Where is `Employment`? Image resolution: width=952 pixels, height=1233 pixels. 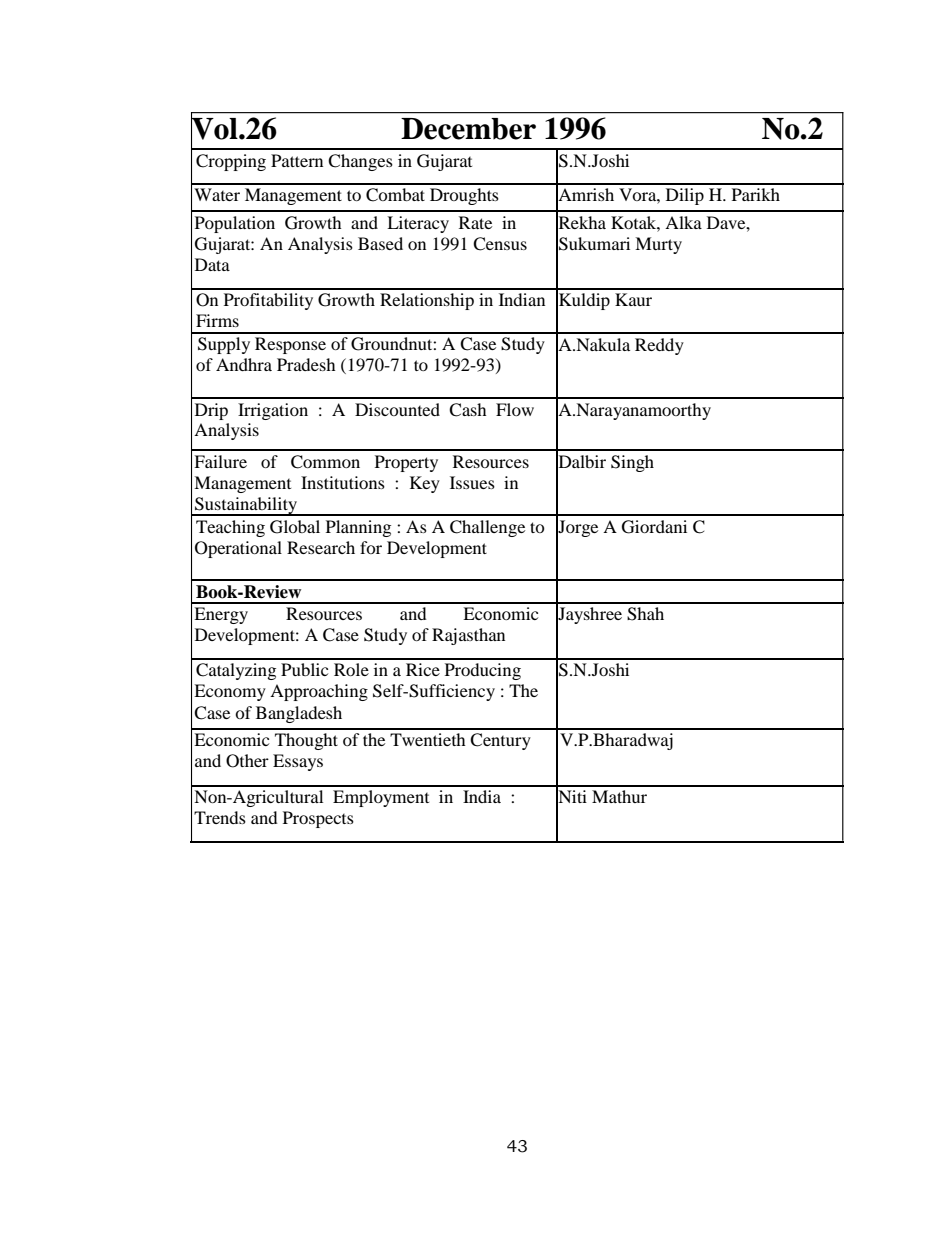
Employment is located at coordinates (381, 798).
